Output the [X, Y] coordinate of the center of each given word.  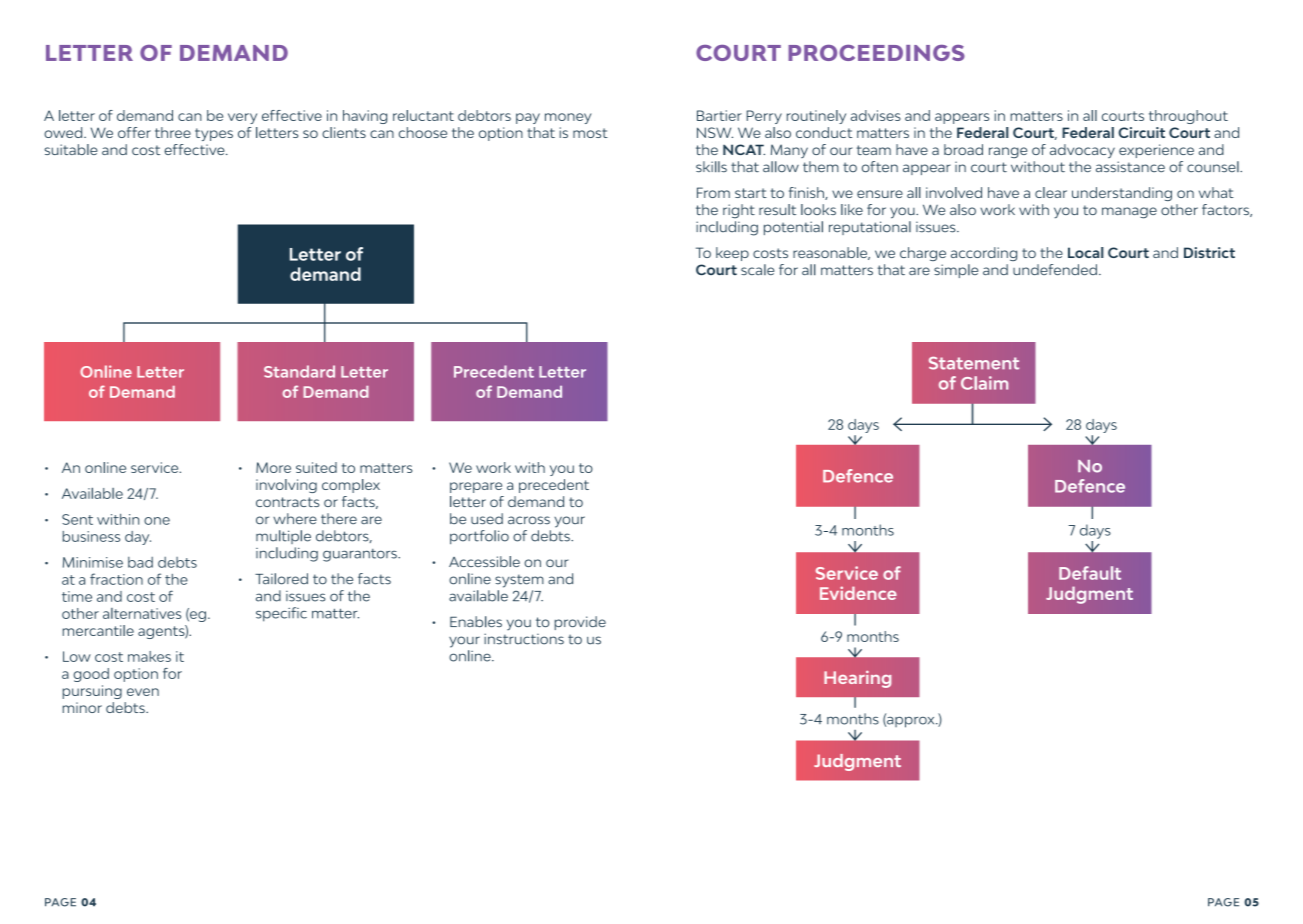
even [143, 692]
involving [286, 486]
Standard [299, 371]
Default [1090, 573]
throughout [1188, 117]
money [568, 118]
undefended [1055, 269]
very [242, 118]
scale [757, 269]
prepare [476, 487]
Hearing [857, 679]
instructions [524, 639]
